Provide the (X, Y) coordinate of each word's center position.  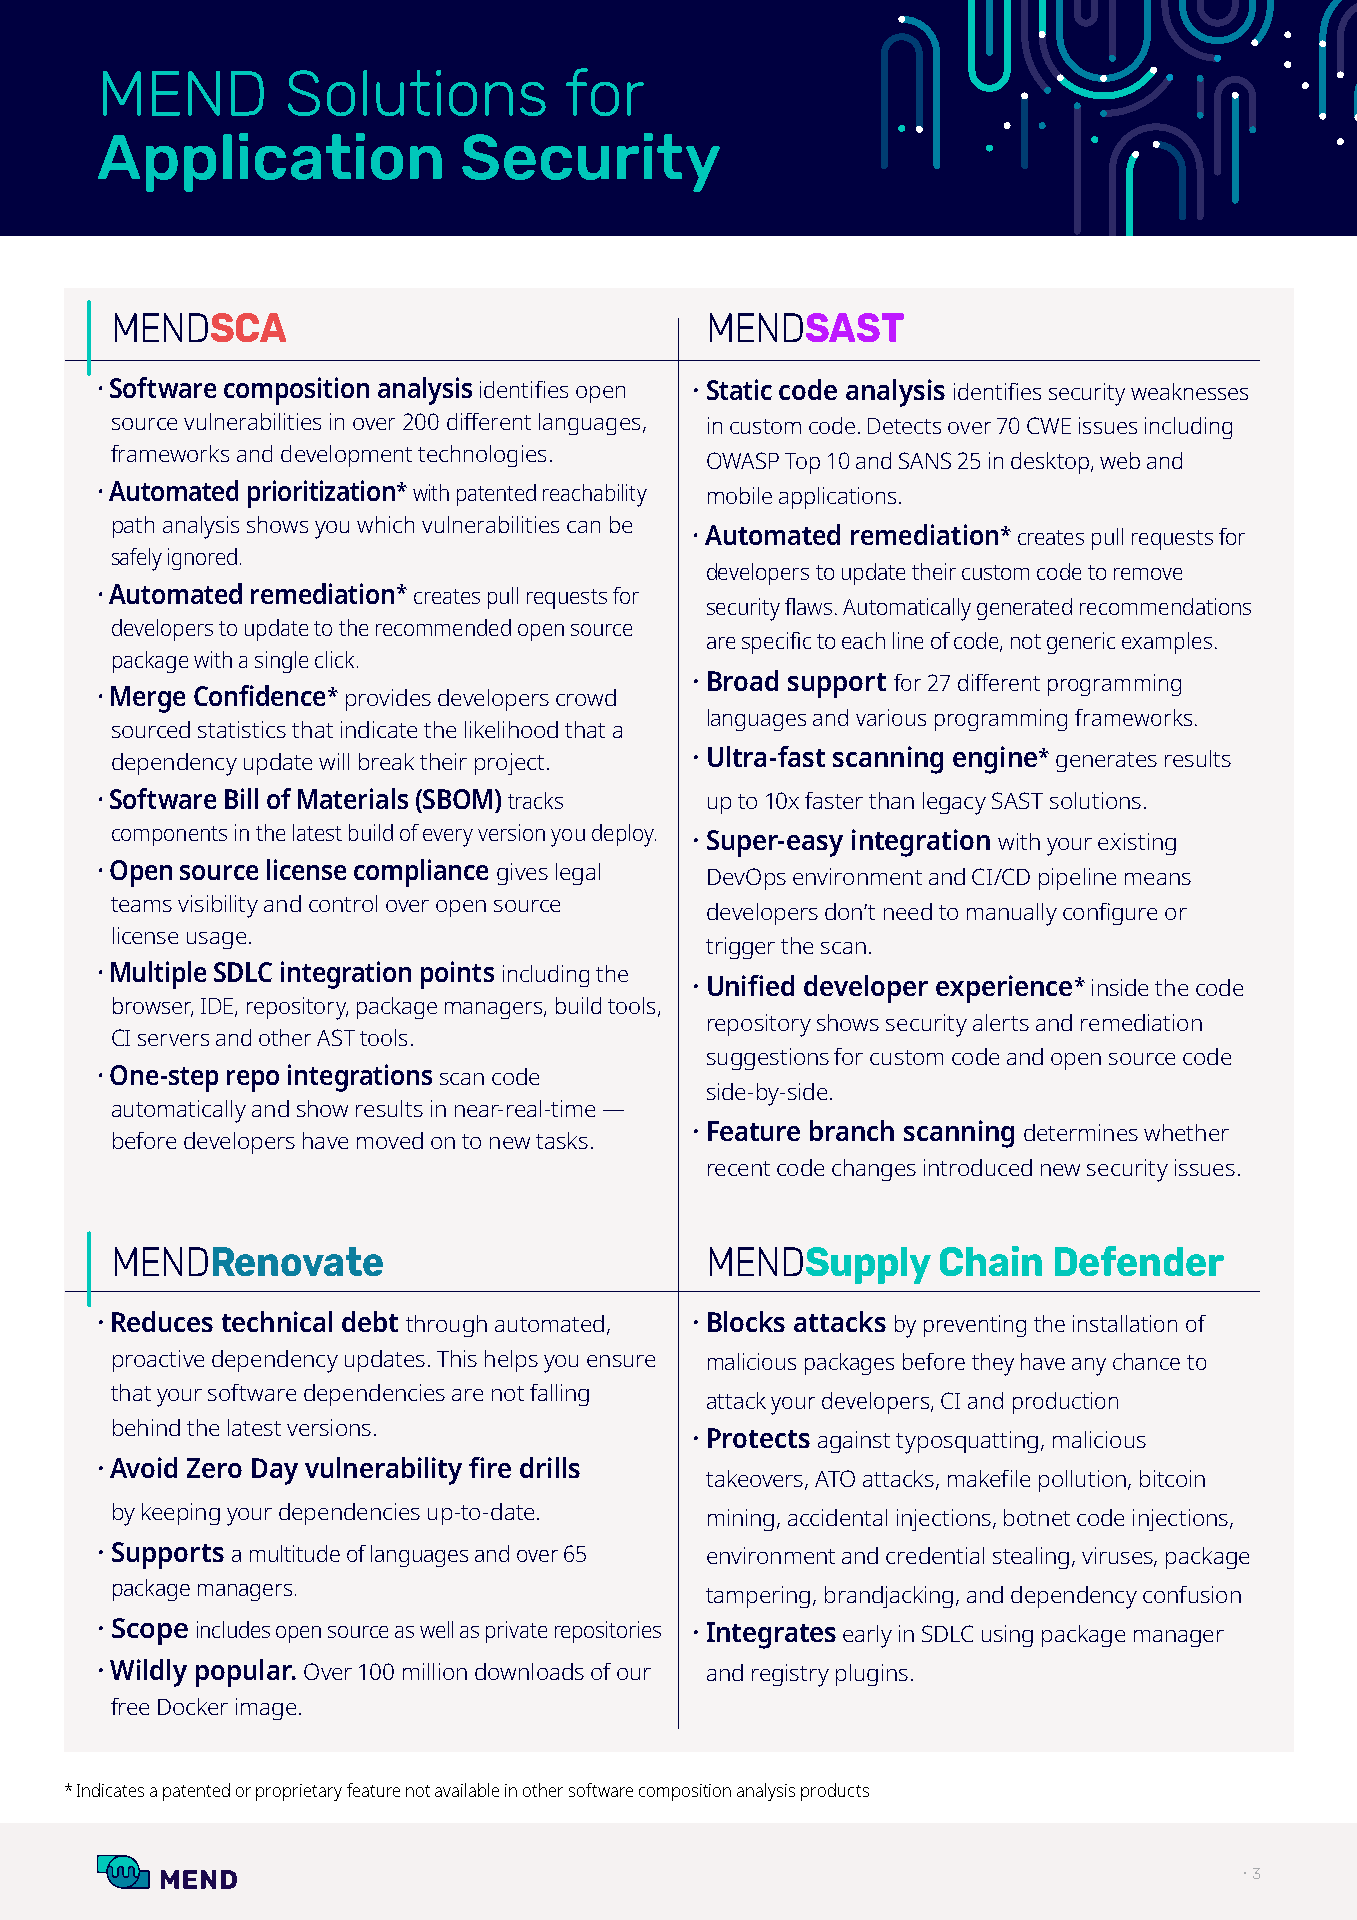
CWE (1049, 425)
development (346, 456)
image (266, 1709)
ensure (621, 1361)
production (1065, 1403)
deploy (624, 835)
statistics (242, 729)
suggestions (768, 1059)
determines (1081, 1132)
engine (995, 760)
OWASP (743, 460)
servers (173, 1040)
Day (275, 1471)
